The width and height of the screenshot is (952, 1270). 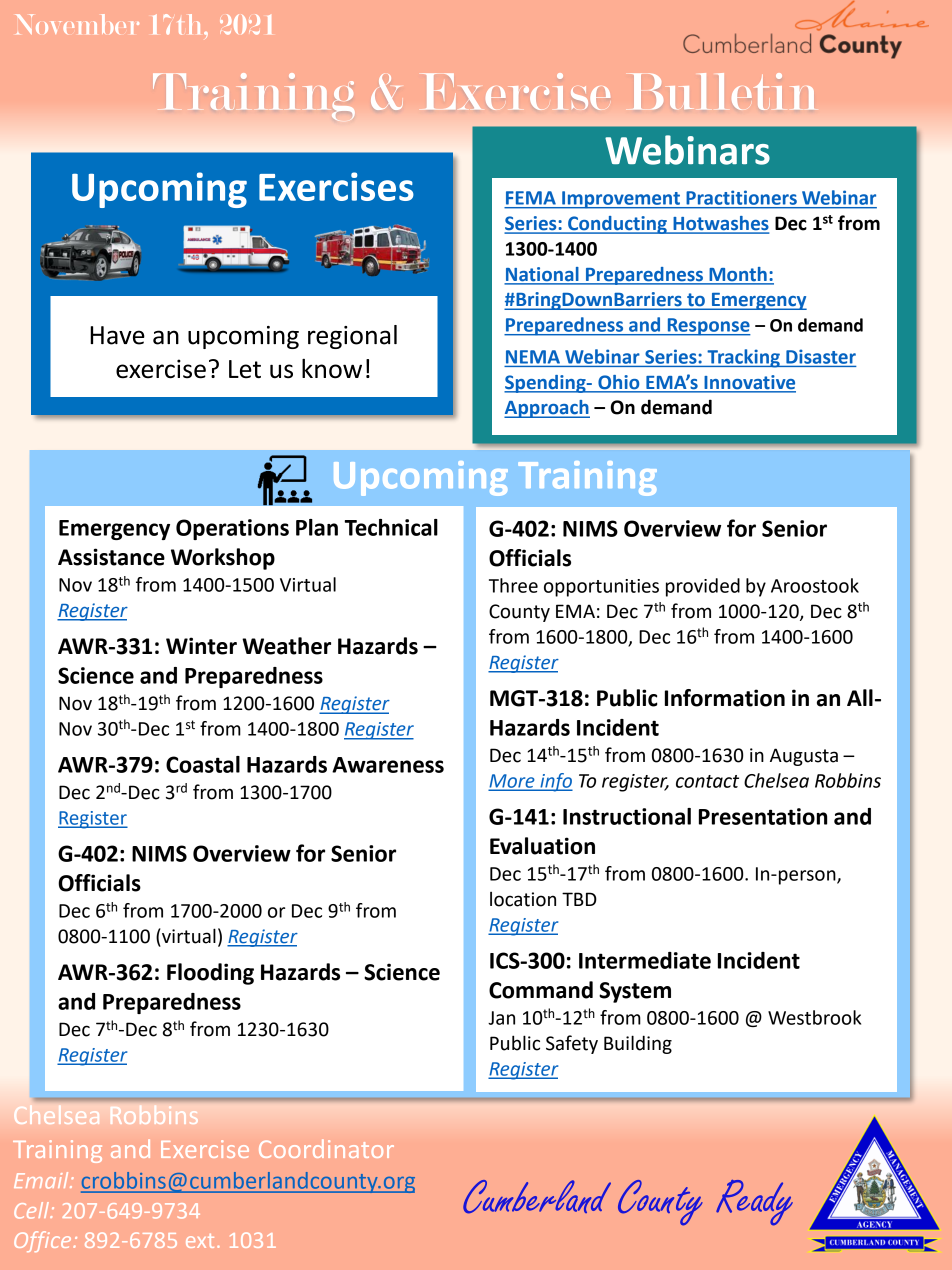 What do you see at coordinates (513, 585) in the screenshot?
I see `Three` at bounding box center [513, 585].
